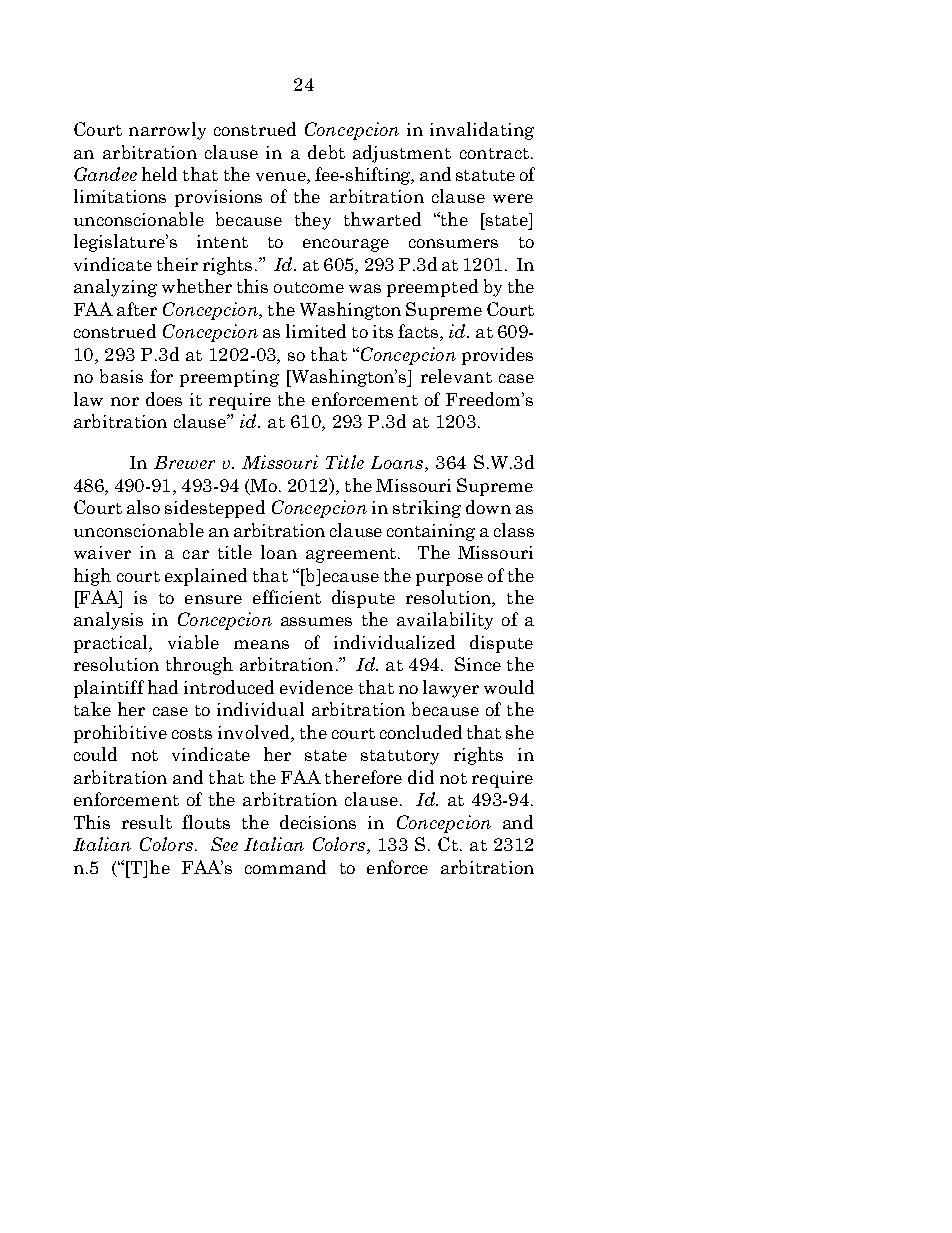 The image size is (952, 1233). Describe the element at coordinates (488, 507) in the image. I see `down` at that location.
